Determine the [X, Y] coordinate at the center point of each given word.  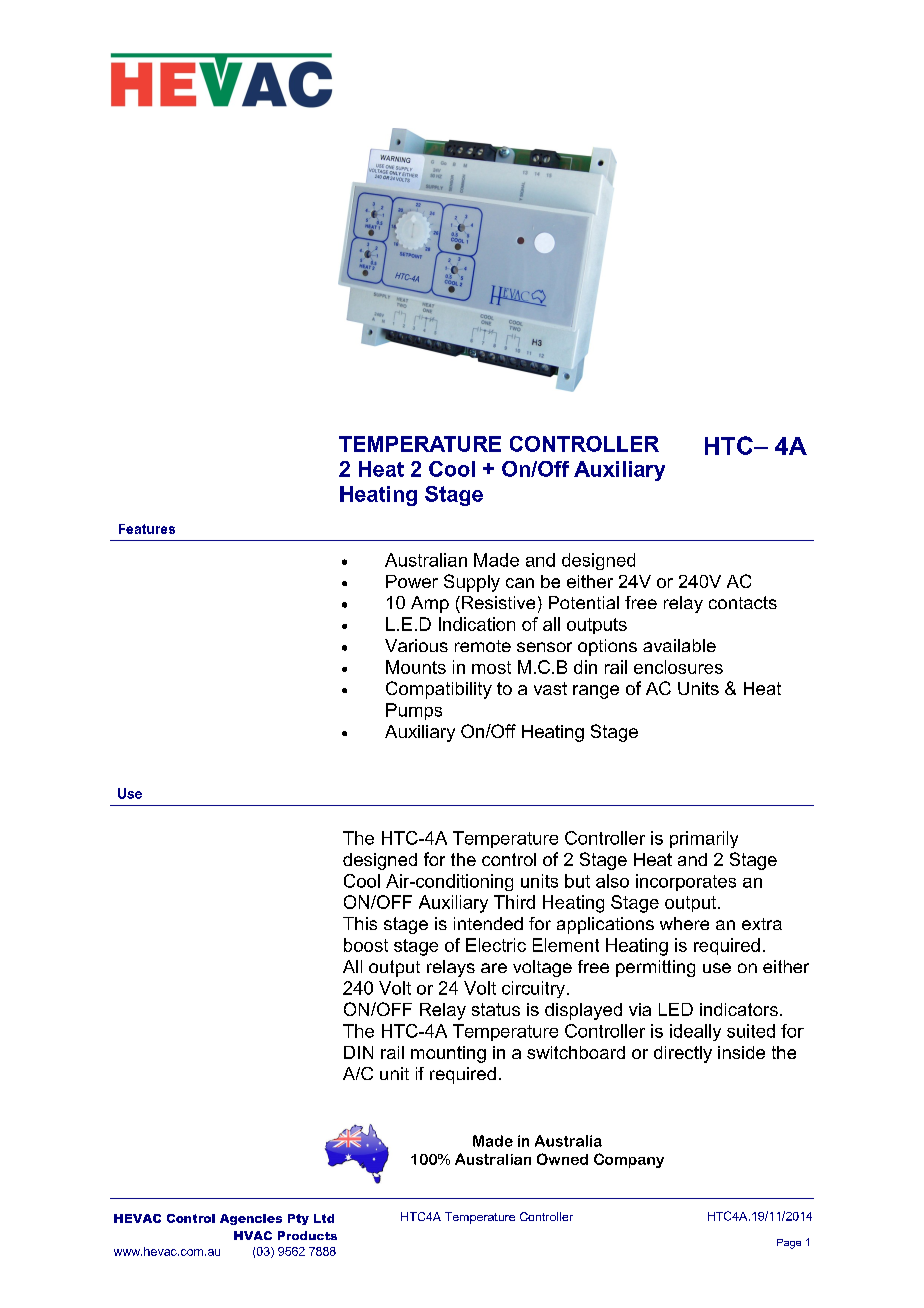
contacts [743, 602]
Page [789, 1244]
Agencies [251, 1219]
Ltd [324, 1218]
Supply [472, 583]
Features [147, 529]
